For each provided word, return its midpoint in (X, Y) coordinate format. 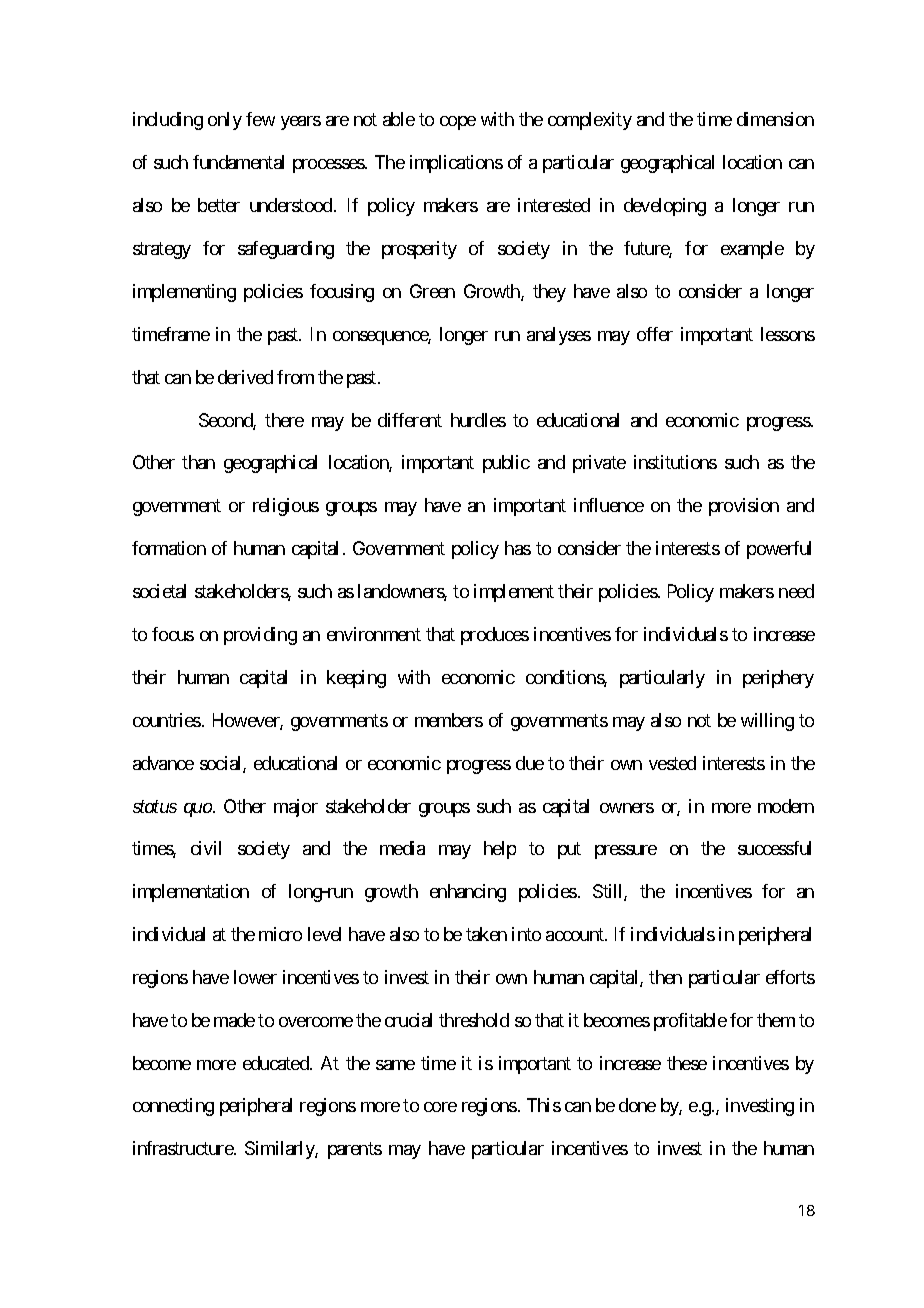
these (687, 1063)
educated (277, 1063)
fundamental (238, 162)
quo (198, 810)
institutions (675, 462)
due (530, 763)
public (506, 464)
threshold (474, 1020)
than (198, 462)
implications (456, 164)
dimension (775, 119)
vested (672, 763)
